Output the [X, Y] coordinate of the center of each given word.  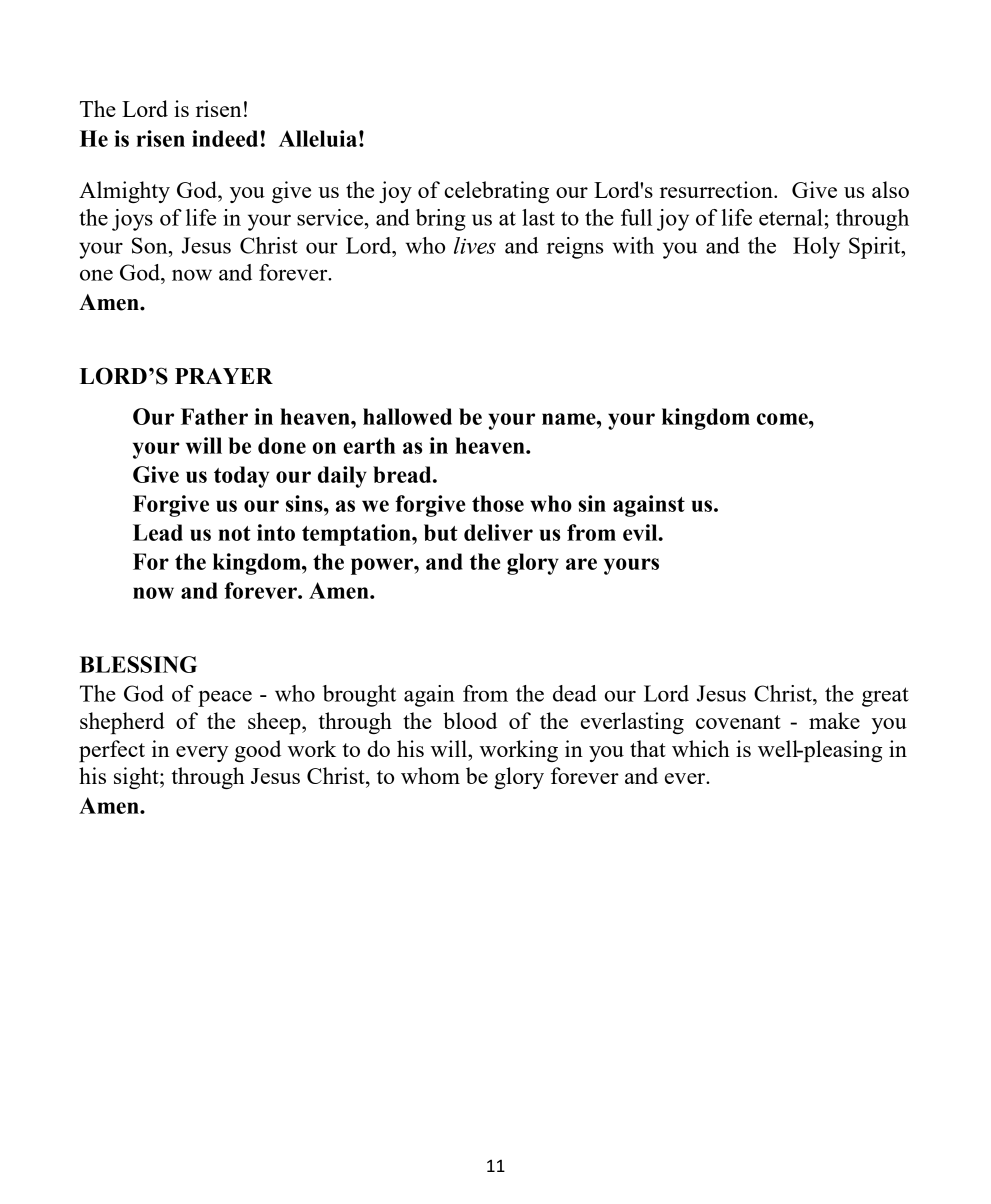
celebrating [496, 192]
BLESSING [138, 664]
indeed [225, 138]
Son [151, 245]
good [258, 751]
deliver [498, 532]
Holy [816, 248]
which [701, 748]
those [498, 503]
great [885, 697]
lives [475, 245]
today [241, 477]
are [581, 564]
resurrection [717, 189]
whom [430, 775]
